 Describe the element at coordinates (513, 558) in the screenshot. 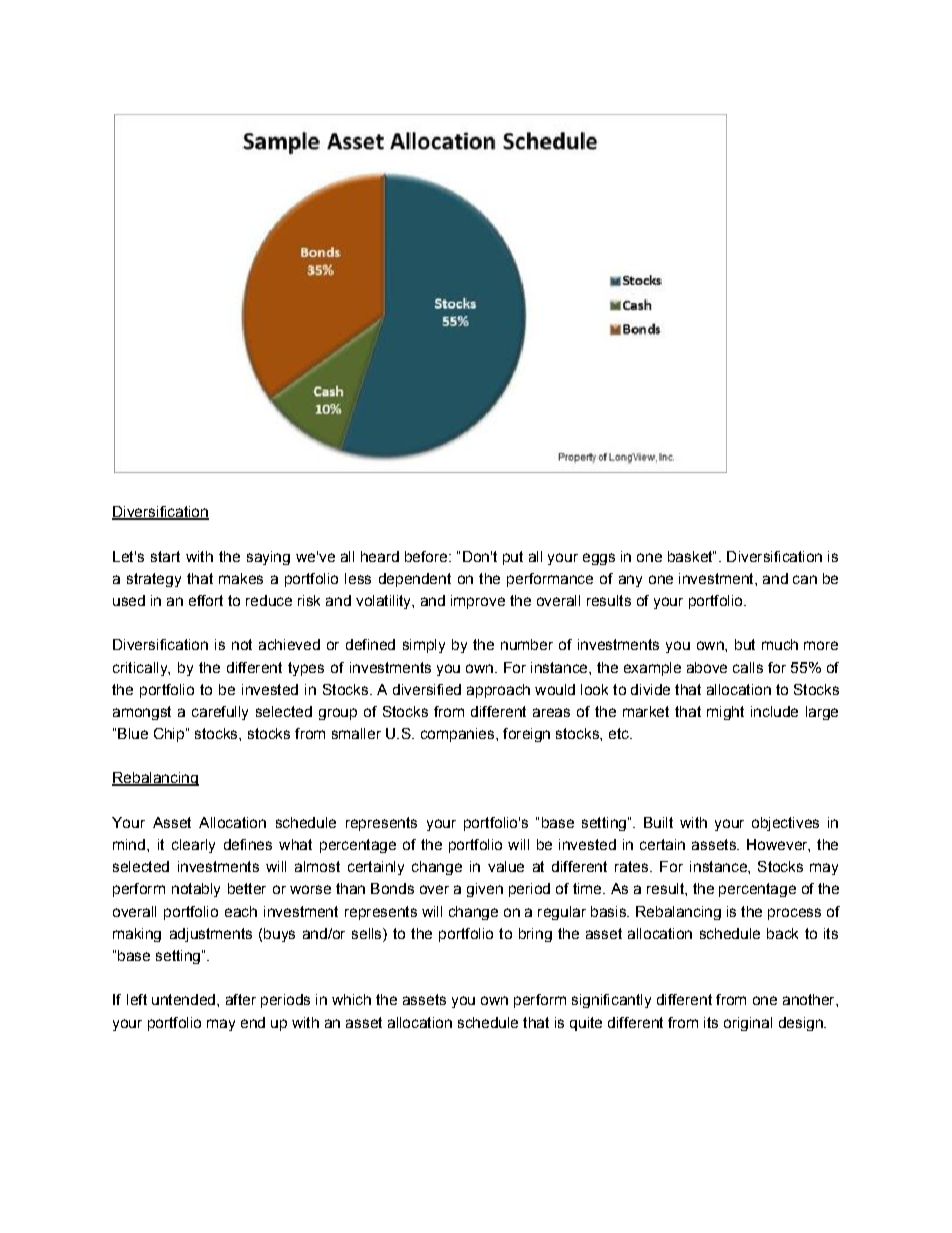

I see `put` at that location.
